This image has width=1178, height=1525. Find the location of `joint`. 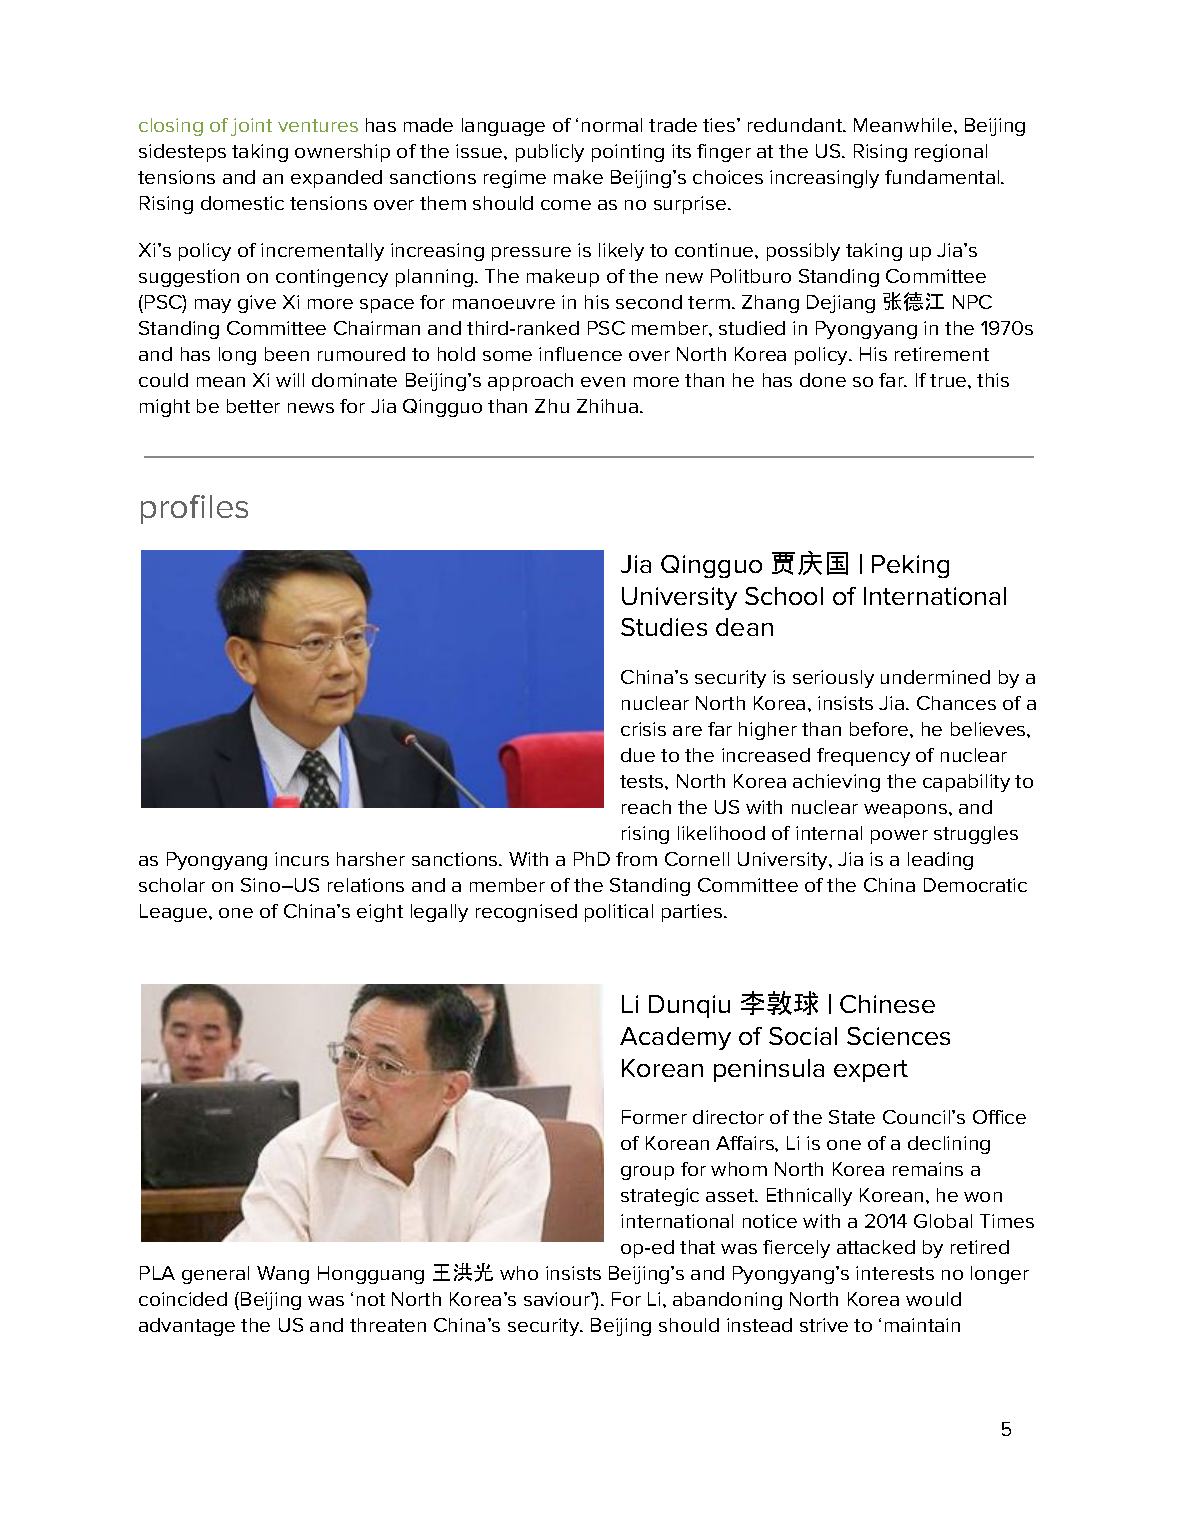

joint is located at coordinates (251, 127).
